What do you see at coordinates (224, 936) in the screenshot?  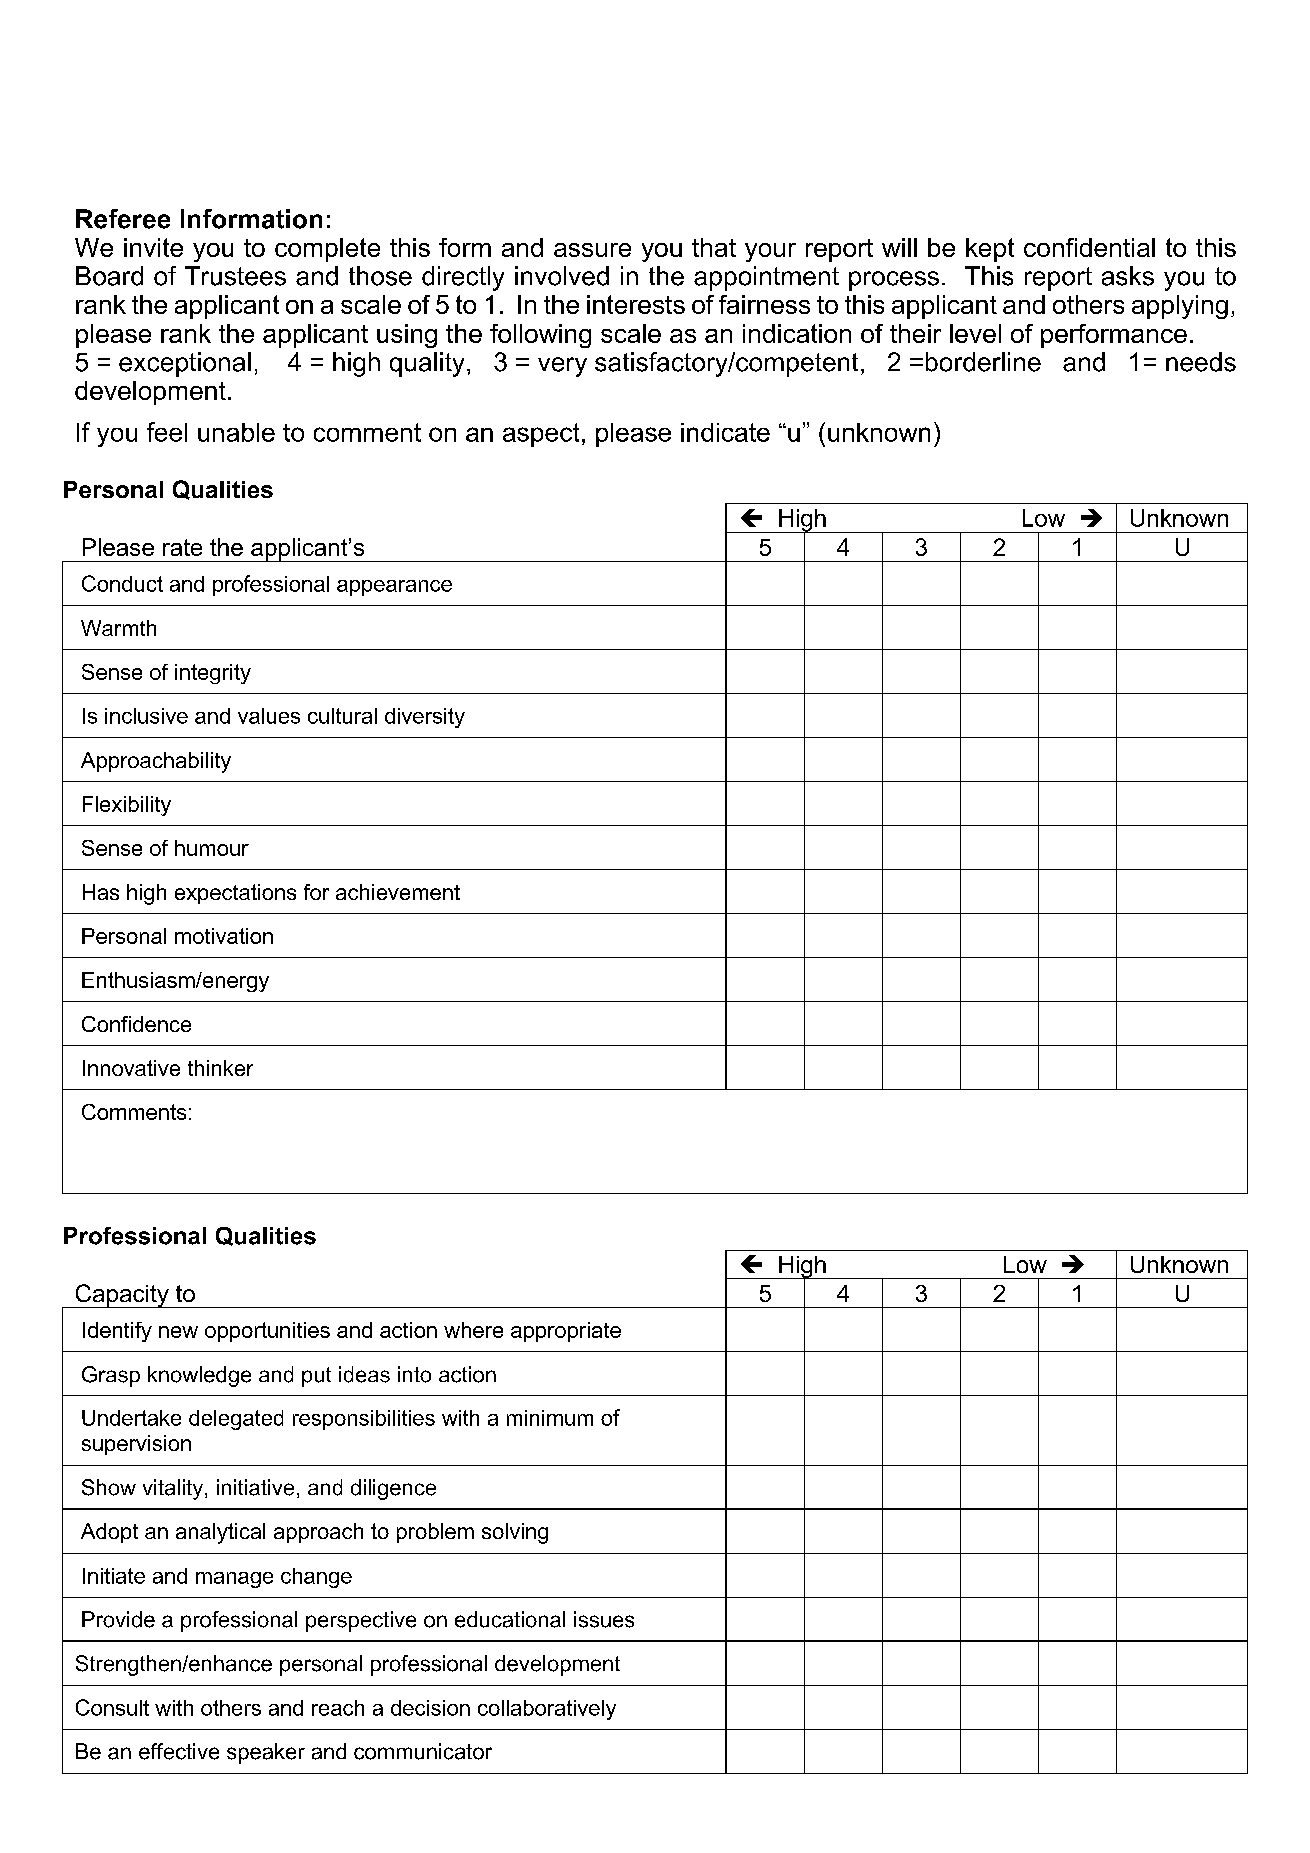 I see `motivation` at bounding box center [224, 936].
